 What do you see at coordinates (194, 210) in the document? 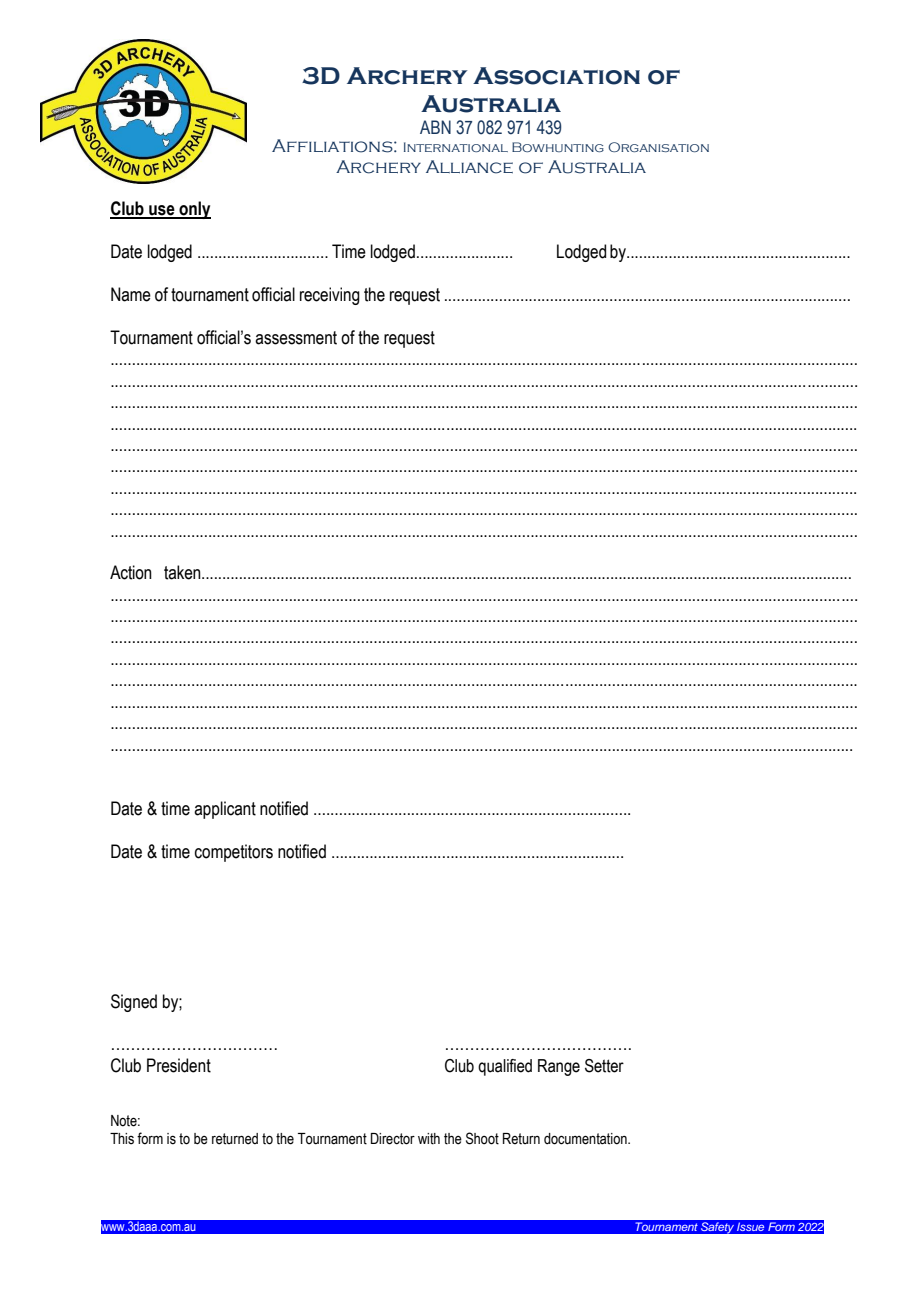
I see `only` at bounding box center [194, 210].
